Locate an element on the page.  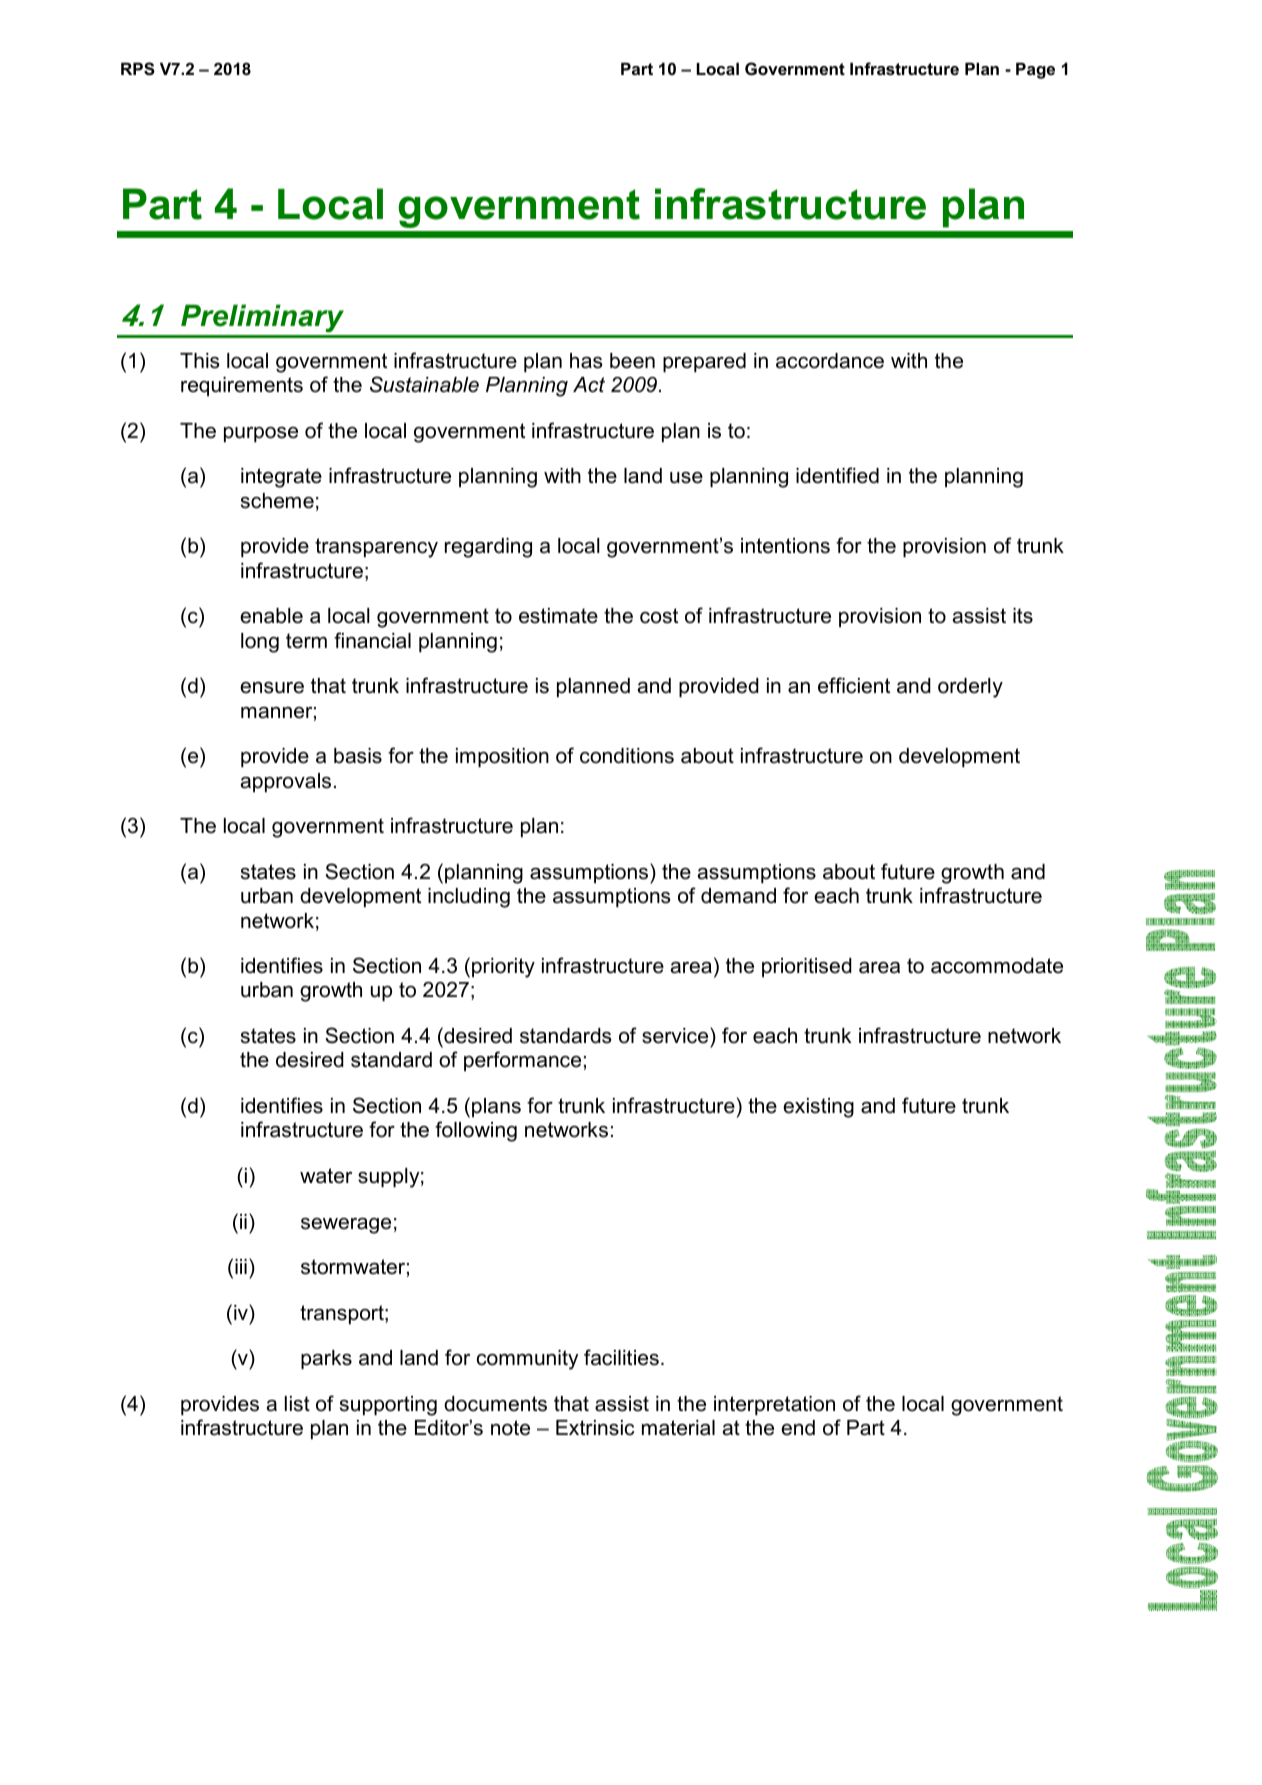
RPS is located at coordinates (138, 69).
